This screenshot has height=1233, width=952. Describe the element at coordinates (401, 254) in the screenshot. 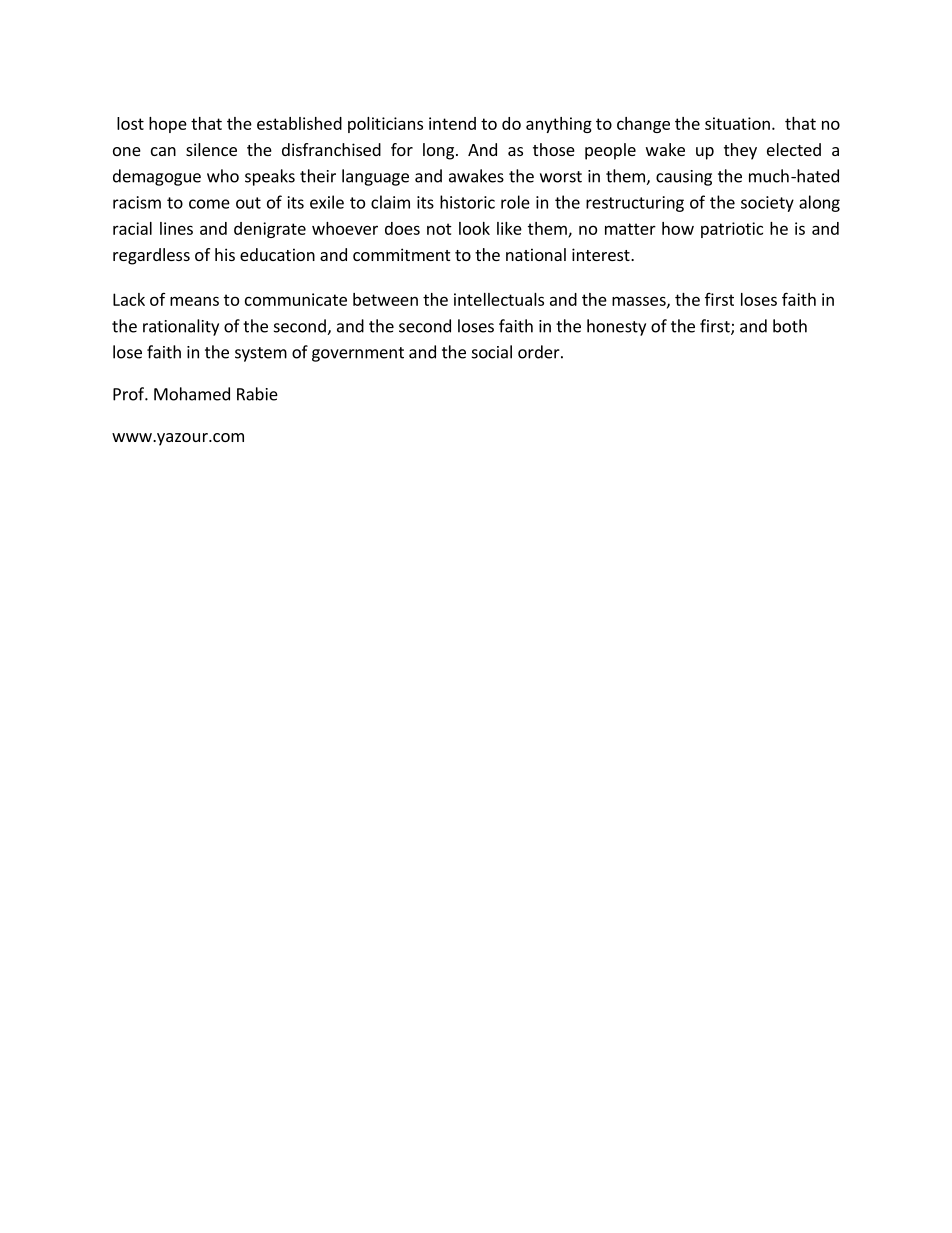

I see `commitment` at that location.
